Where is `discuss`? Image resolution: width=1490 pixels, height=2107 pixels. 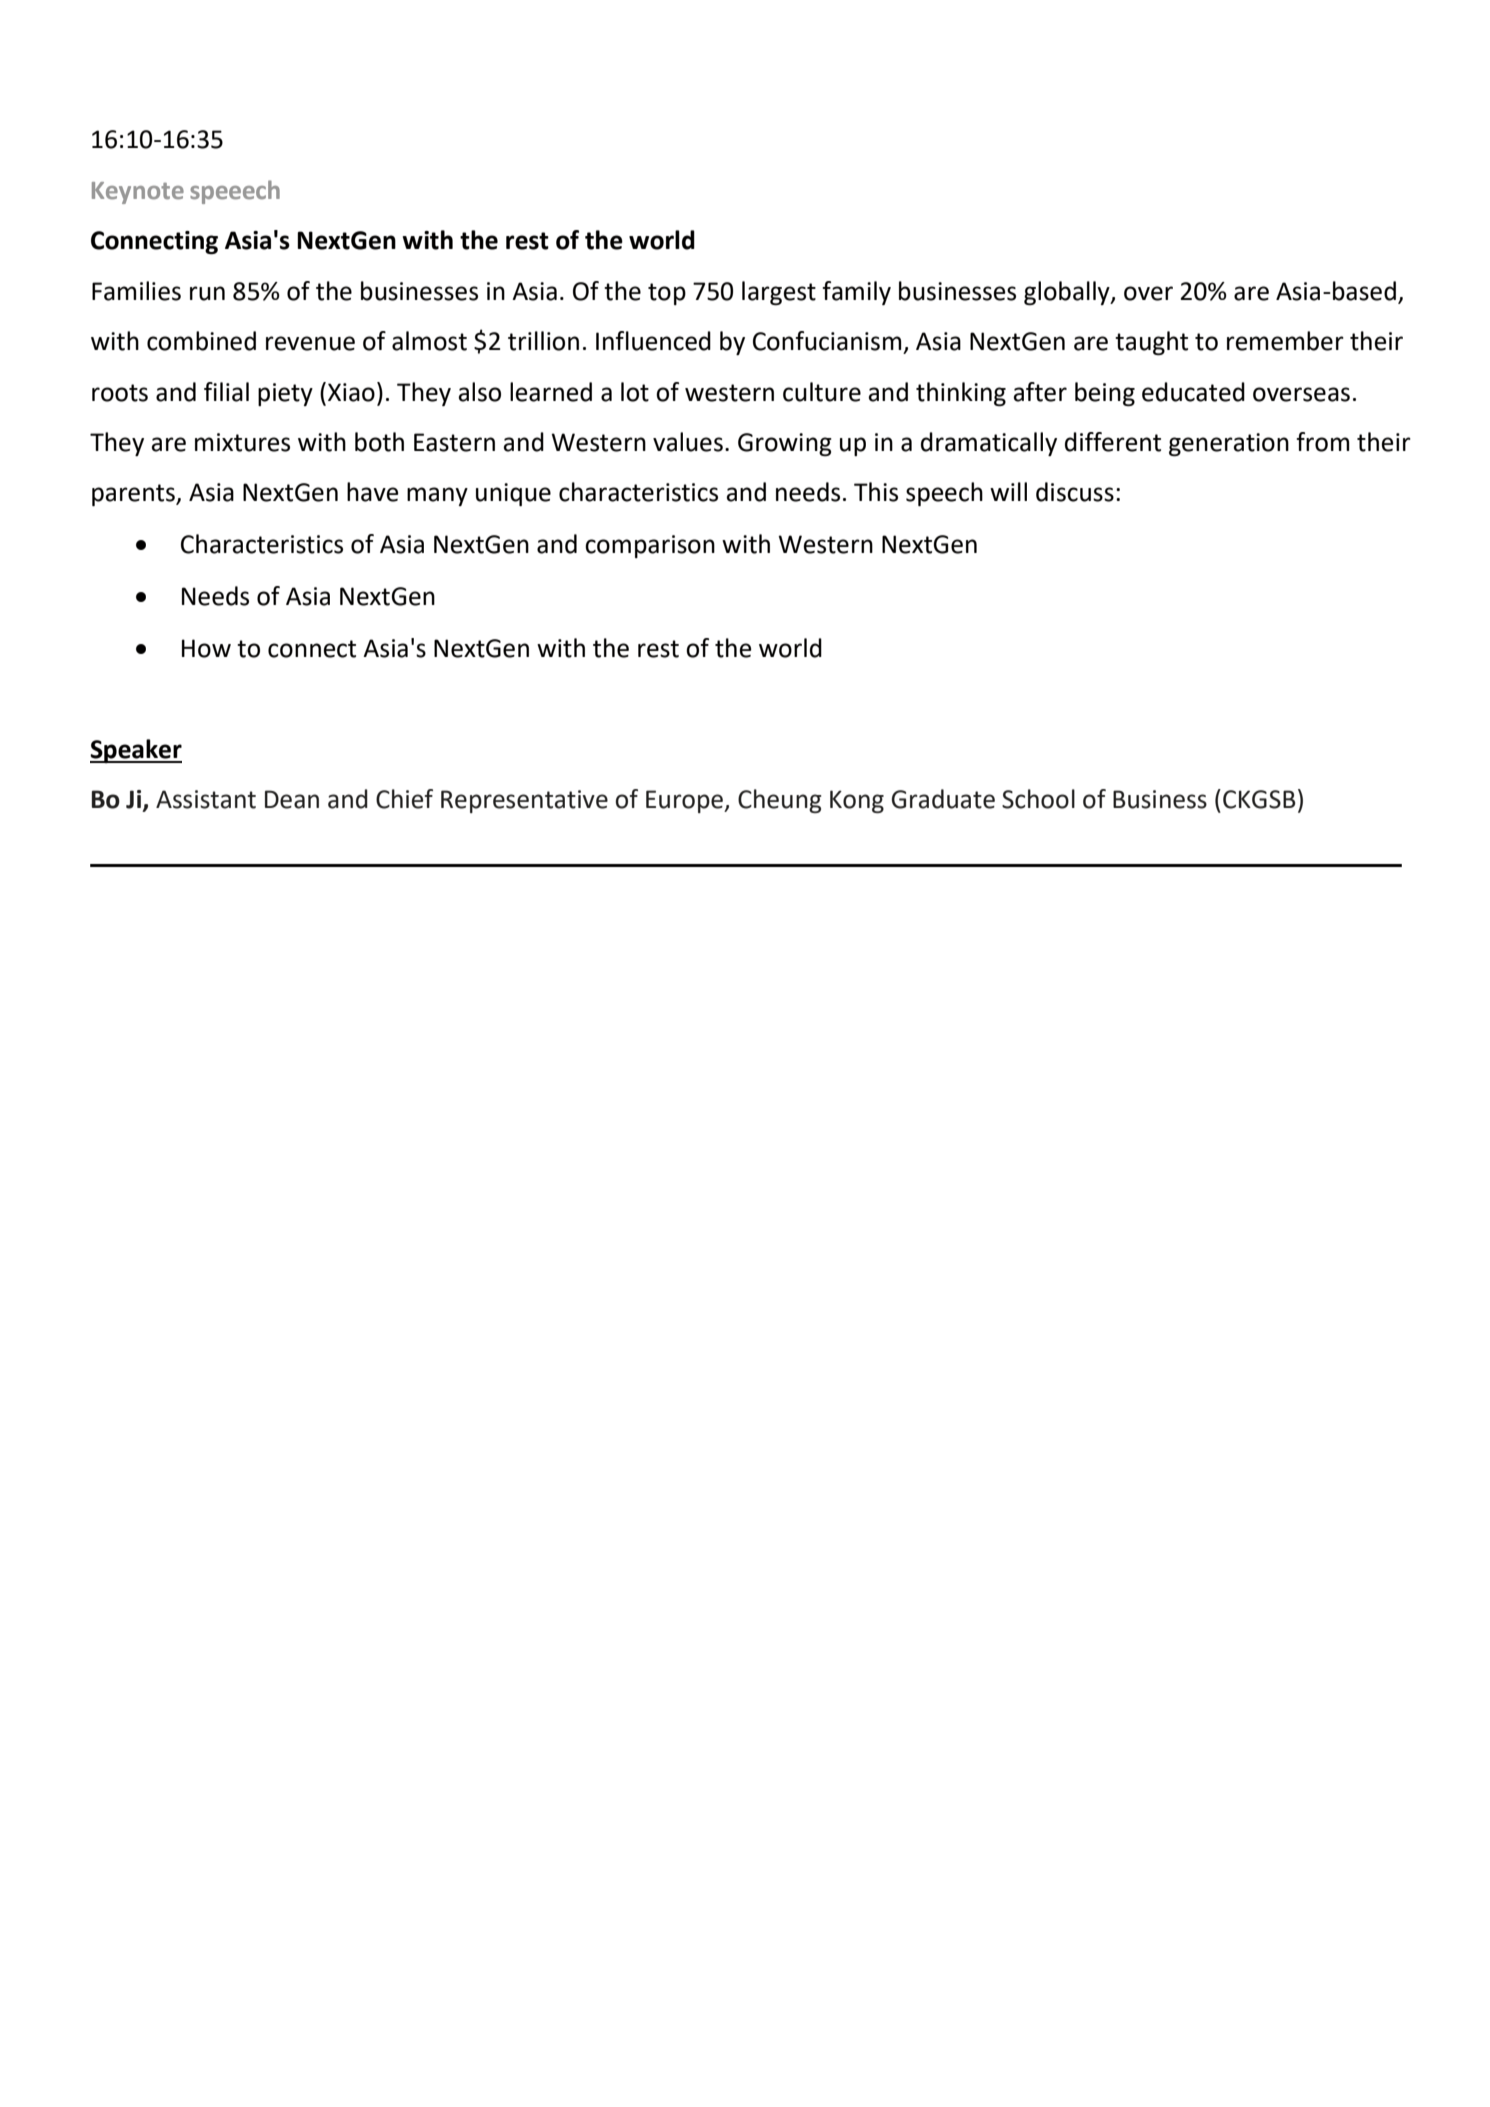 discuss is located at coordinates (1075, 492).
